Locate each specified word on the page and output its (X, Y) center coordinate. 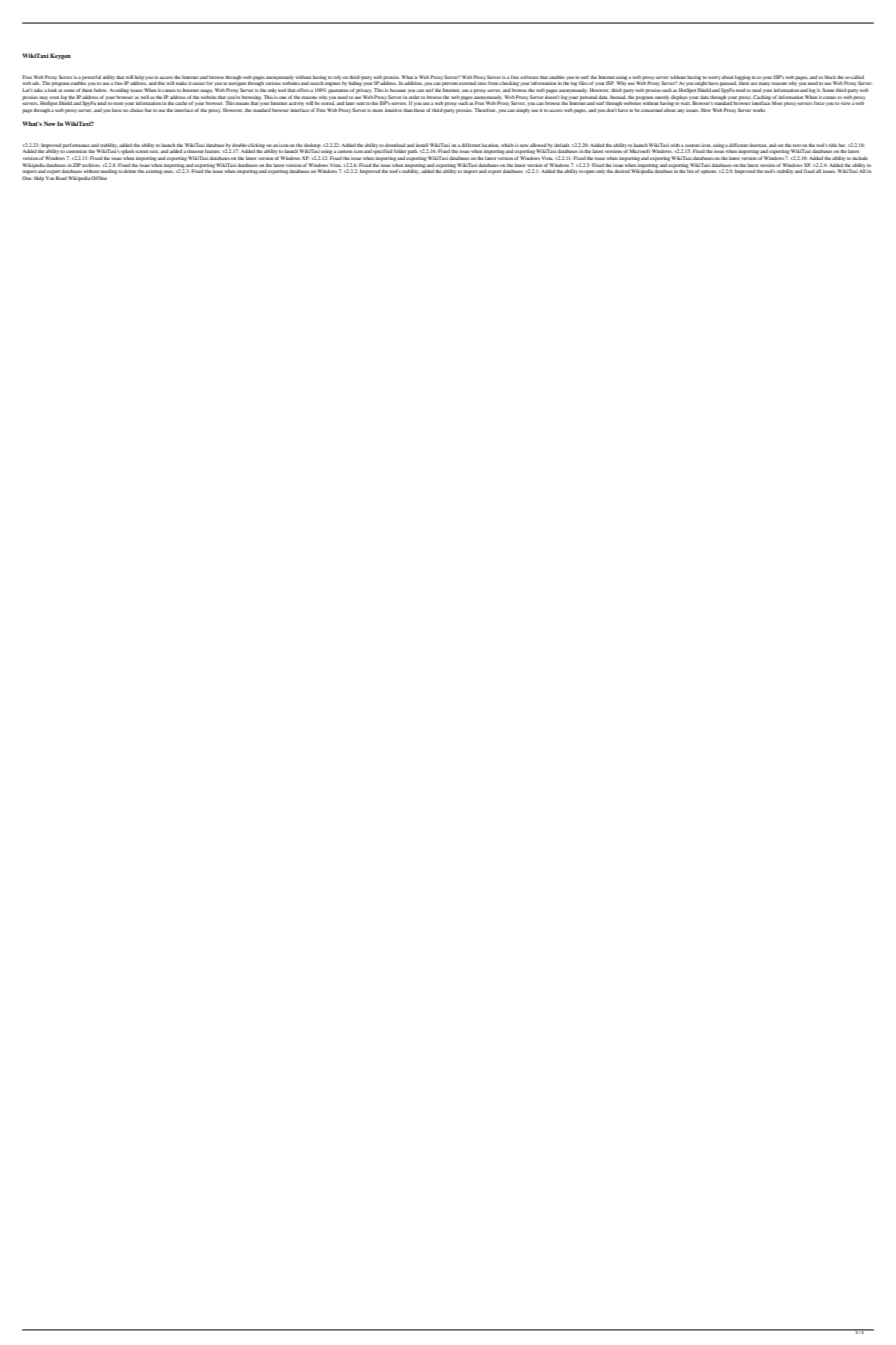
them (87, 90)
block (830, 77)
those (419, 110)
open (589, 172)
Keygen (60, 56)
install (422, 145)
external (467, 83)
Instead (617, 97)
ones (168, 171)
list (690, 170)
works (759, 110)
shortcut (758, 145)
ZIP (77, 165)
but (148, 110)
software (529, 77)
